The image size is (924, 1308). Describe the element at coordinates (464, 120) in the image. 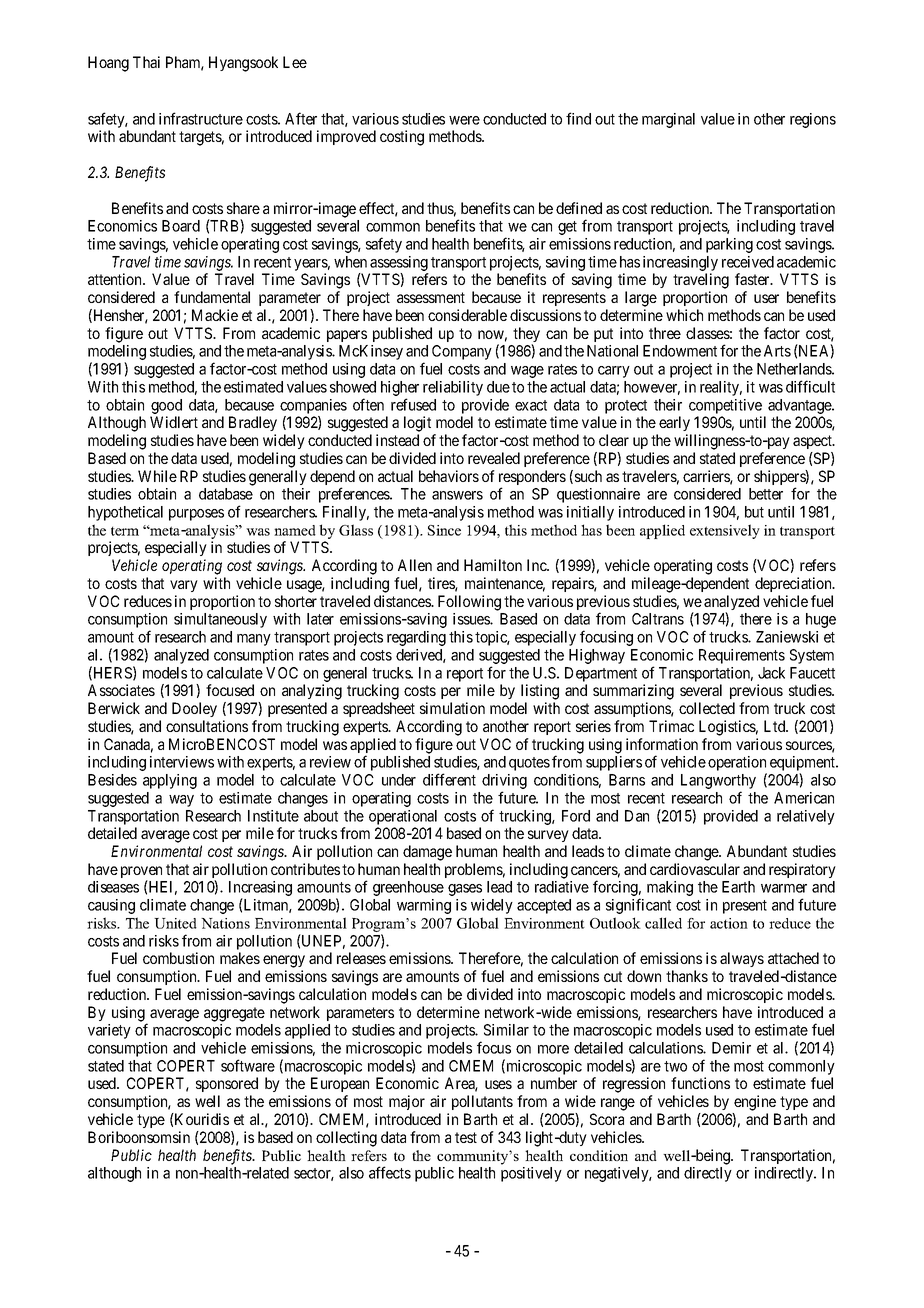

I see `were` at that location.
